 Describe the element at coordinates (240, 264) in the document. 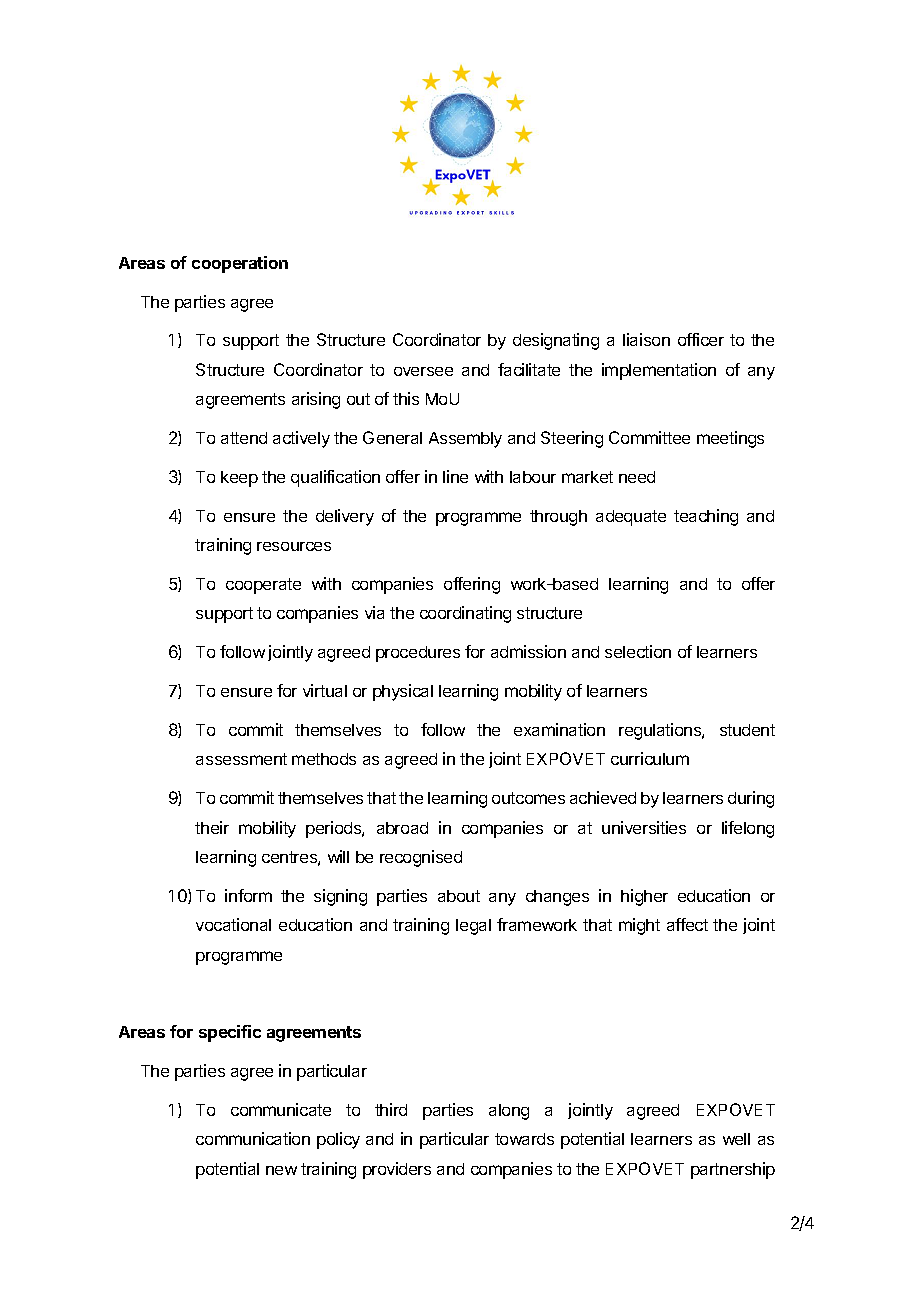

I see `cooperation` at that location.
